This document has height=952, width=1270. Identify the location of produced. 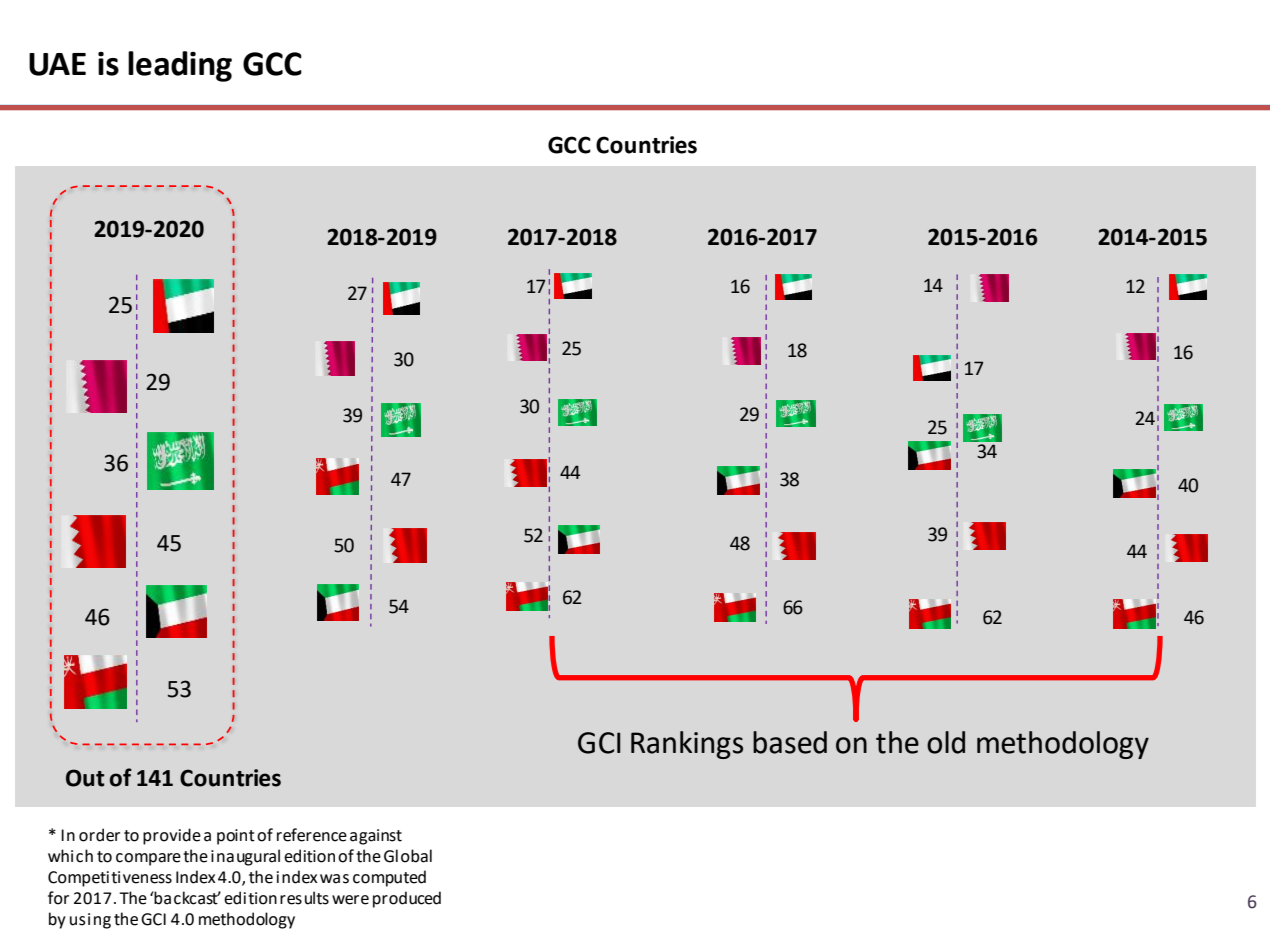
(407, 899).
